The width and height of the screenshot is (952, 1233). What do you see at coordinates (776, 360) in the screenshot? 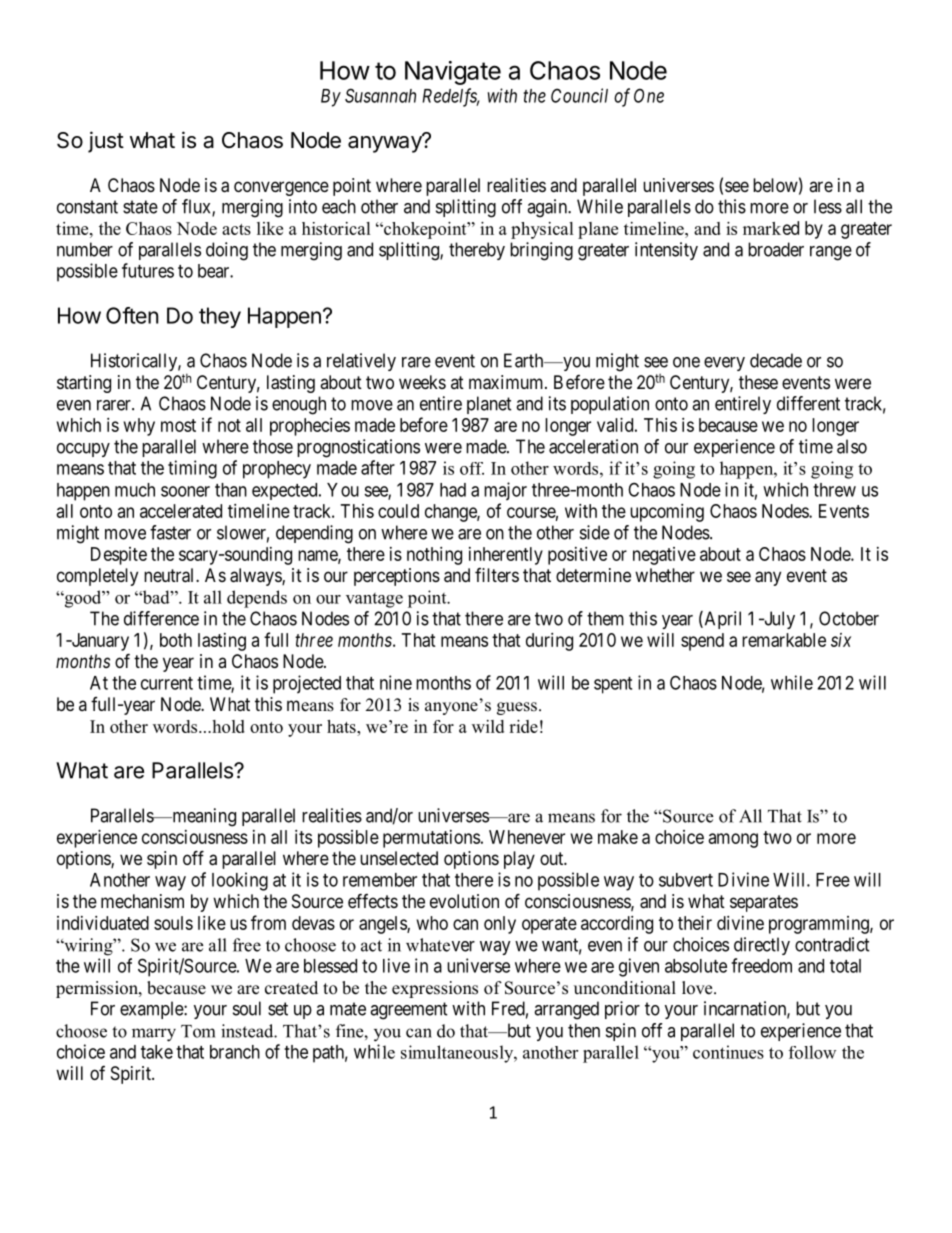
I see `decade` at bounding box center [776, 360].
